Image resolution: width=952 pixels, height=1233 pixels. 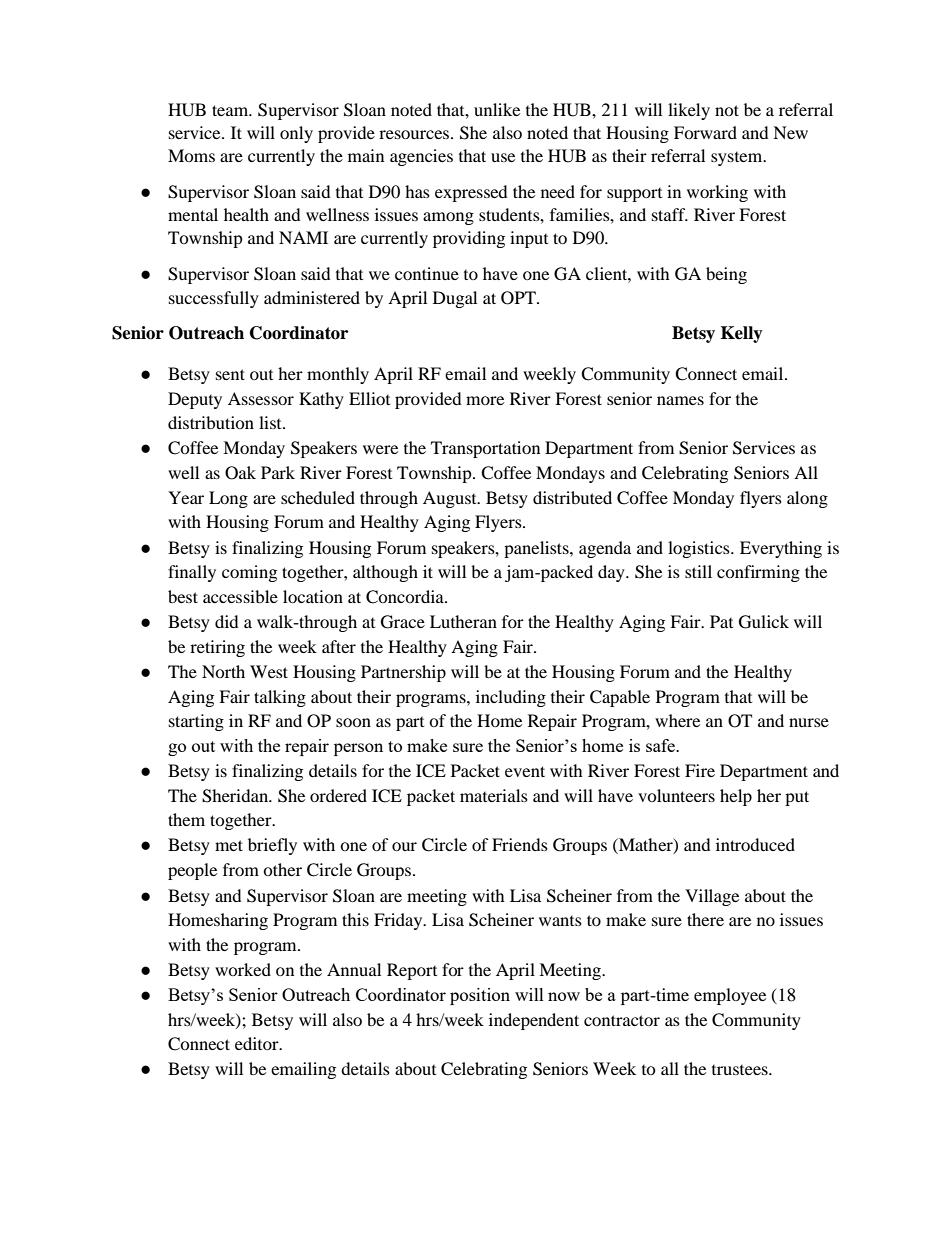 I want to click on system, so click(x=738, y=159).
